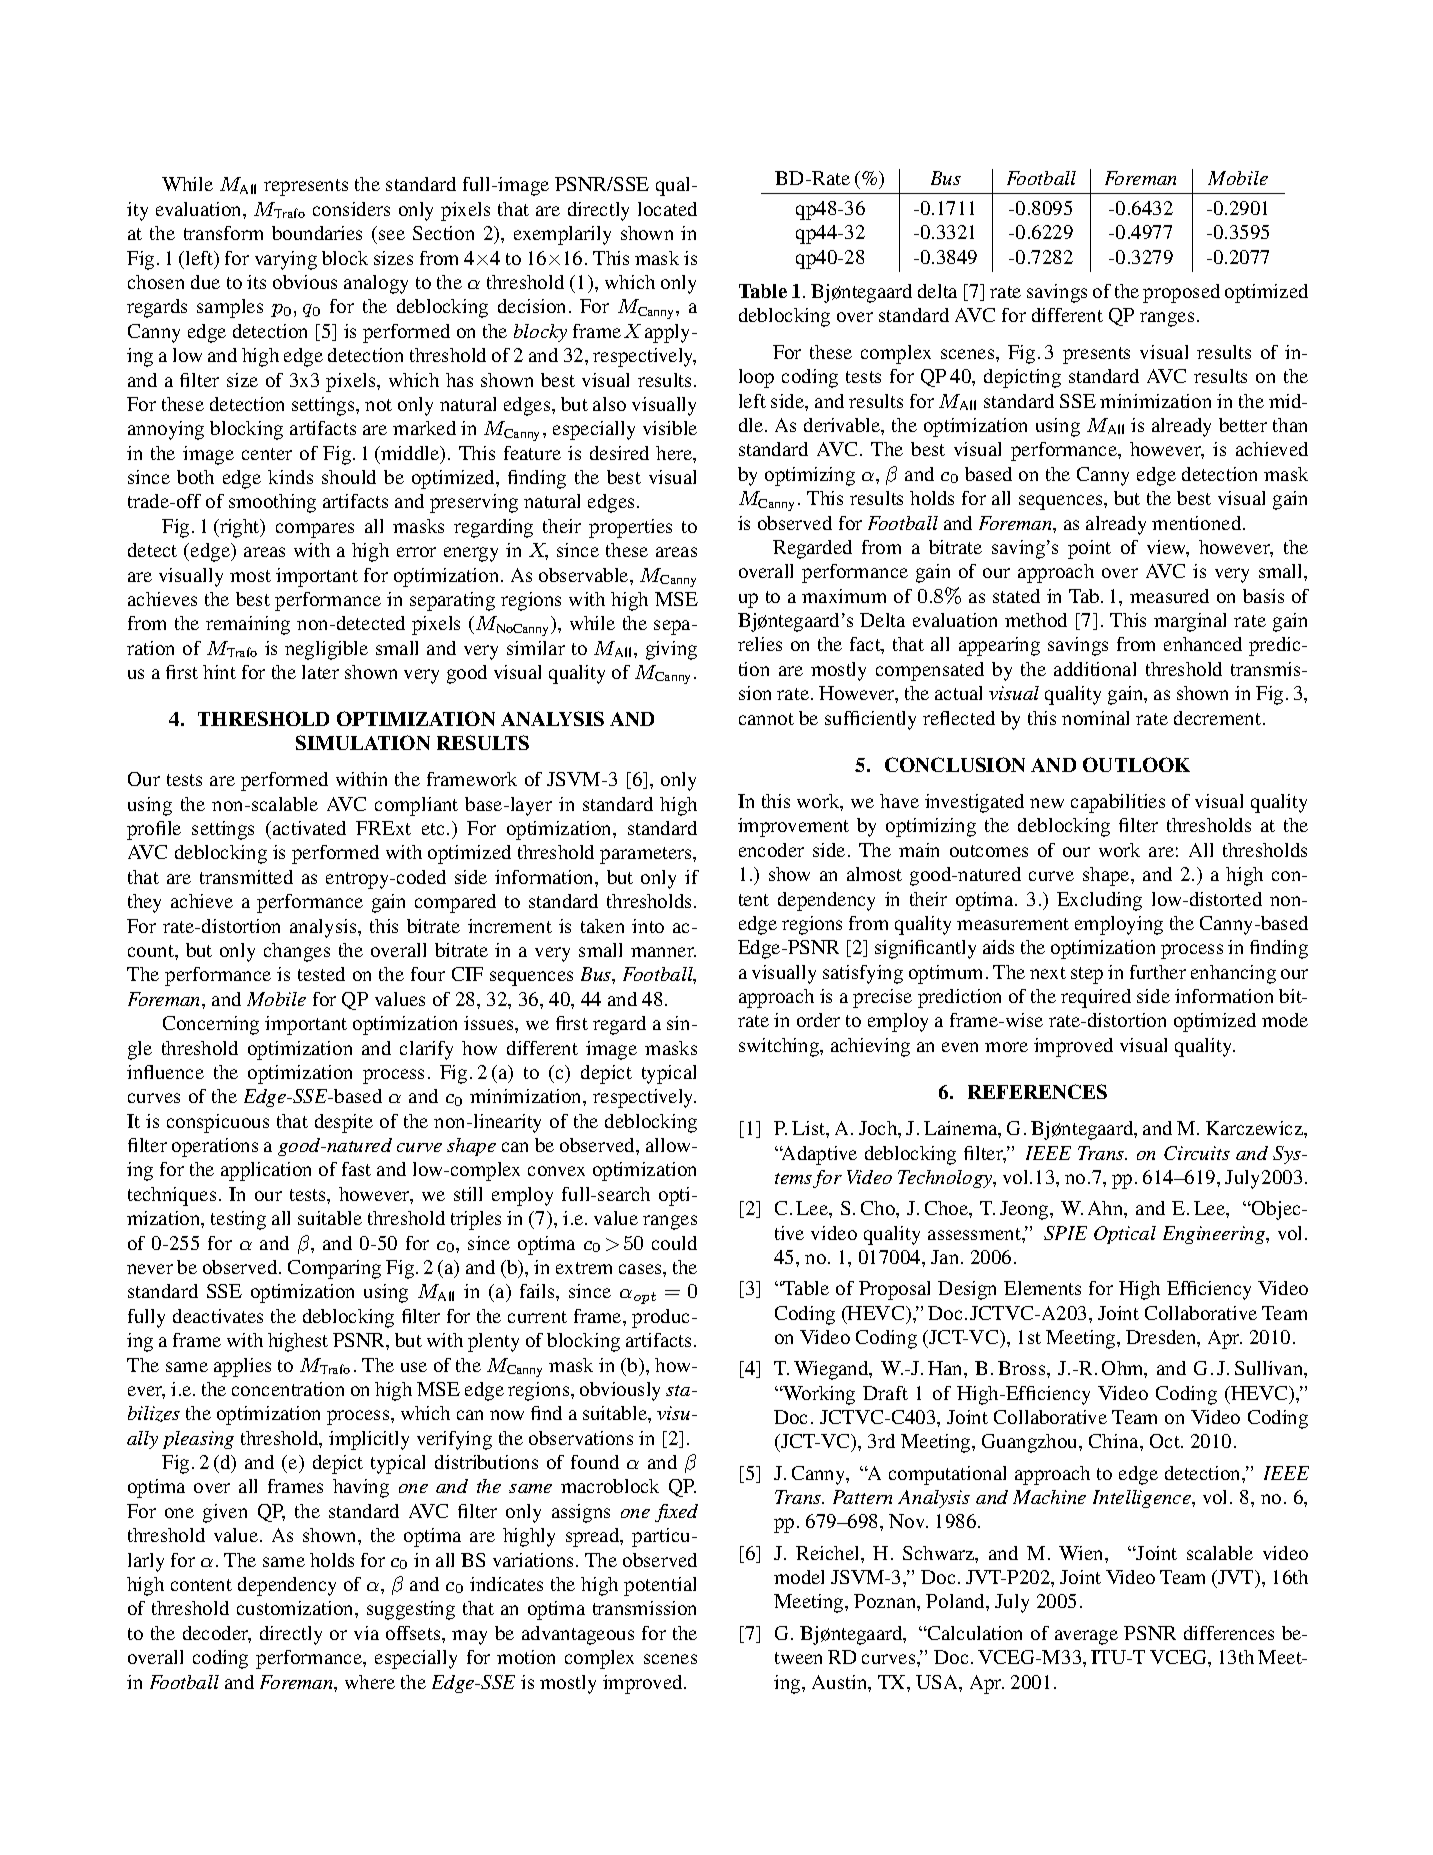  I want to click on proposed, so click(1181, 293).
